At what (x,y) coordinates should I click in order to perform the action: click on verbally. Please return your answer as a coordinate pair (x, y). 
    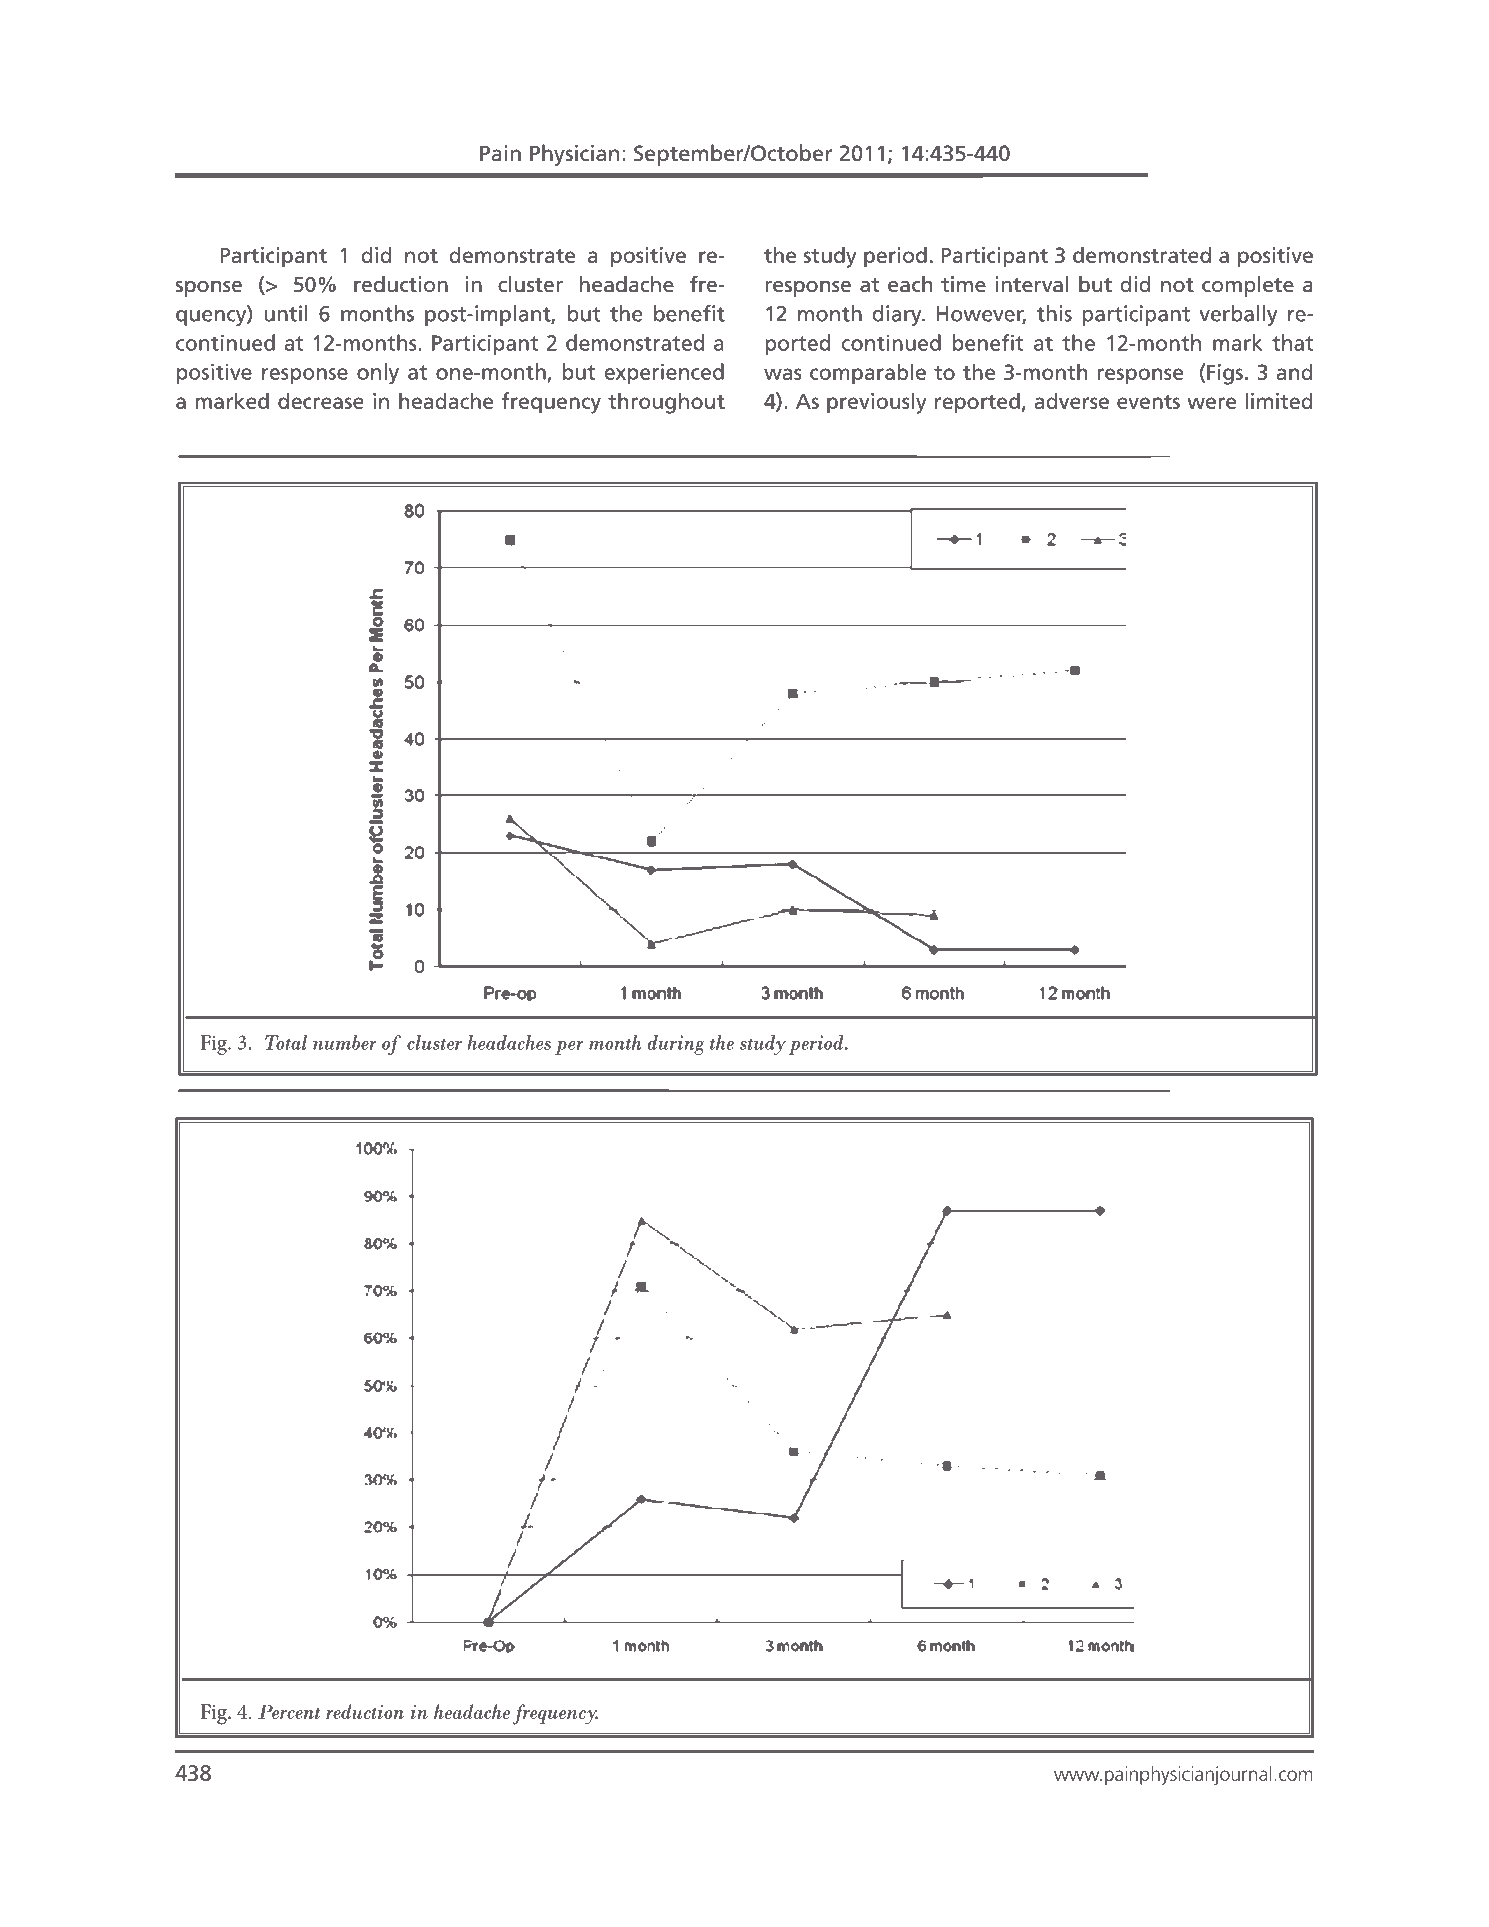
    Looking at the image, I should click on (1238, 315).
